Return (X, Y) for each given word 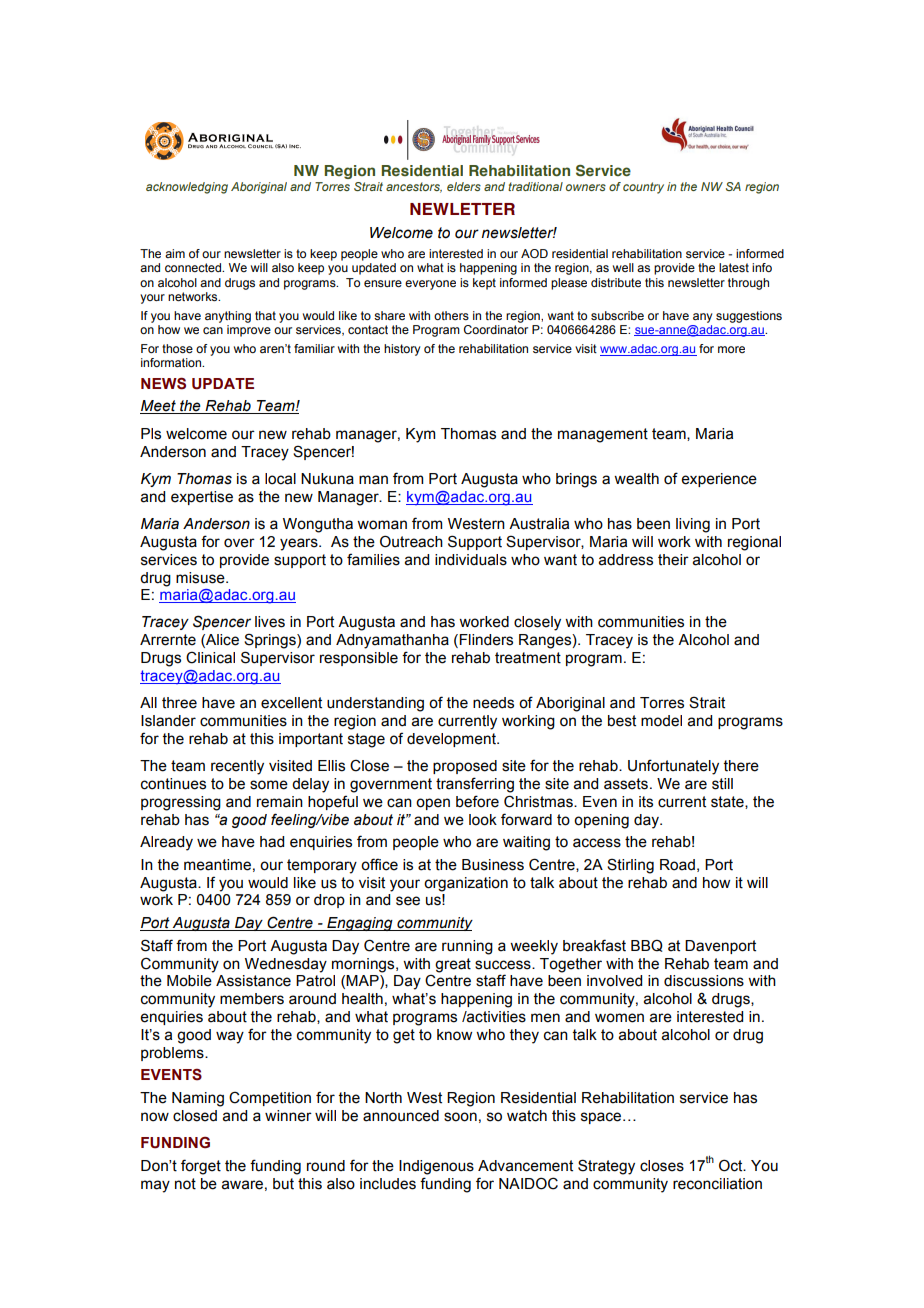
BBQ (647, 946)
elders (464, 186)
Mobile (189, 981)
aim (175, 253)
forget (201, 1167)
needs (493, 703)
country (643, 188)
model (661, 721)
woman (382, 525)
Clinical (210, 658)
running (467, 947)
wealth (636, 479)
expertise (202, 498)
